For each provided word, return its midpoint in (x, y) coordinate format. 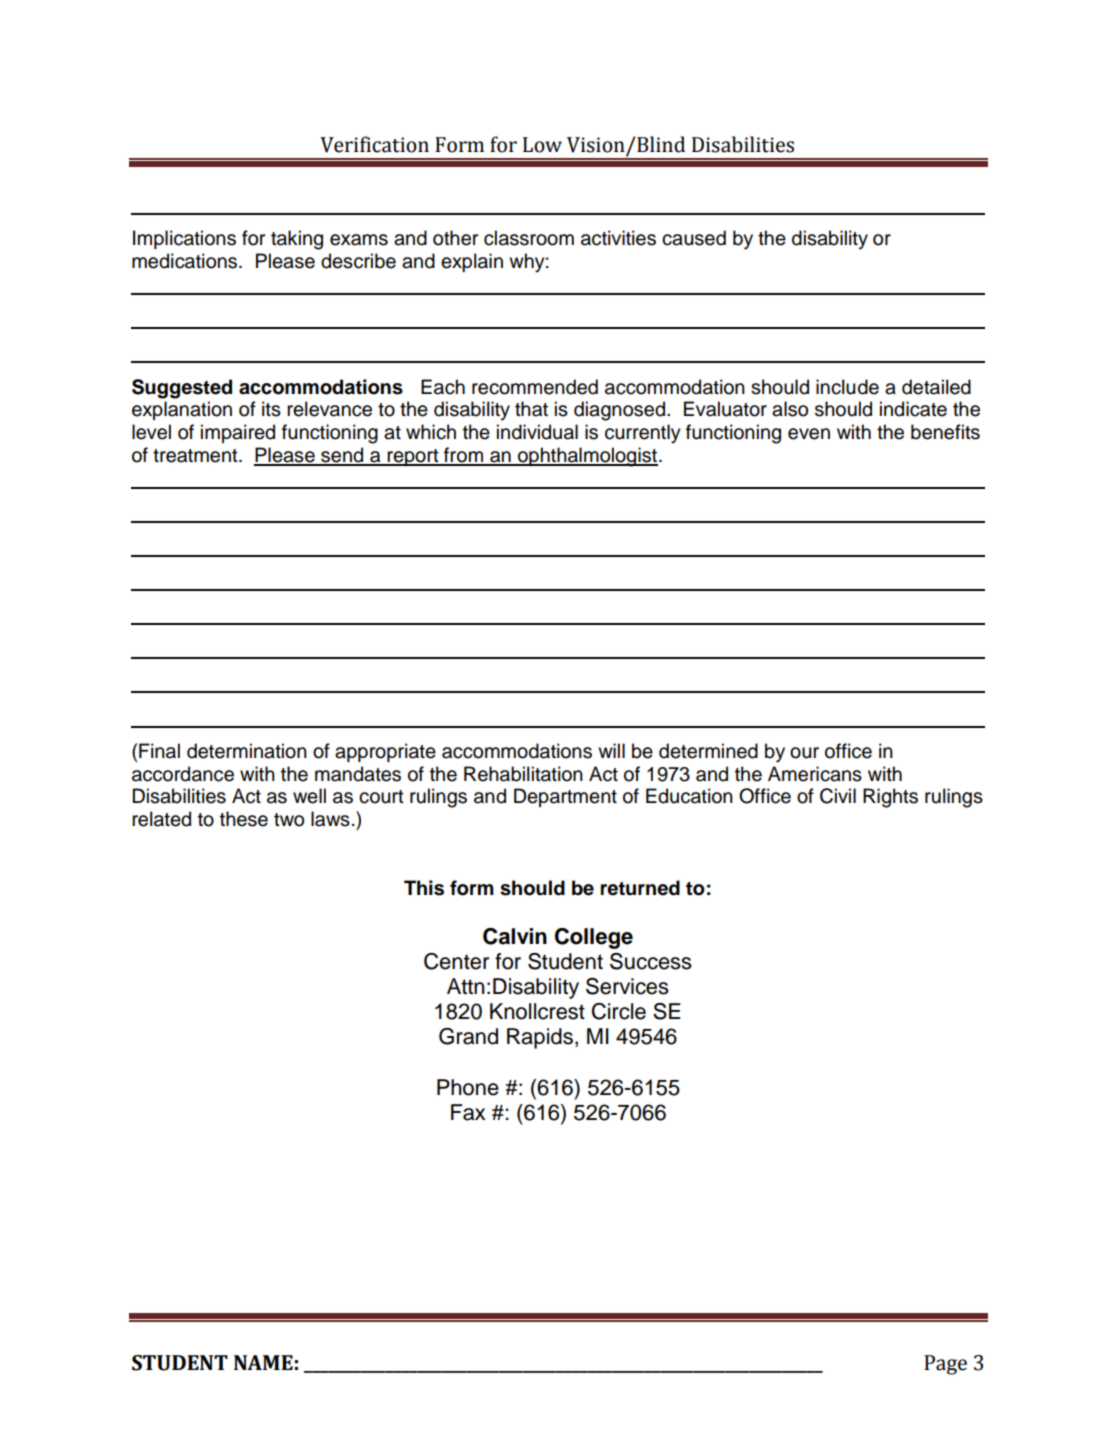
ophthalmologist (587, 457)
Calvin (515, 936)
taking (297, 240)
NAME (263, 1362)
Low (542, 145)
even (809, 434)
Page (945, 1365)
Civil (838, 796)
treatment (196, 456)
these (244, 819)
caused (694, 238)
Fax (468, 1112)
